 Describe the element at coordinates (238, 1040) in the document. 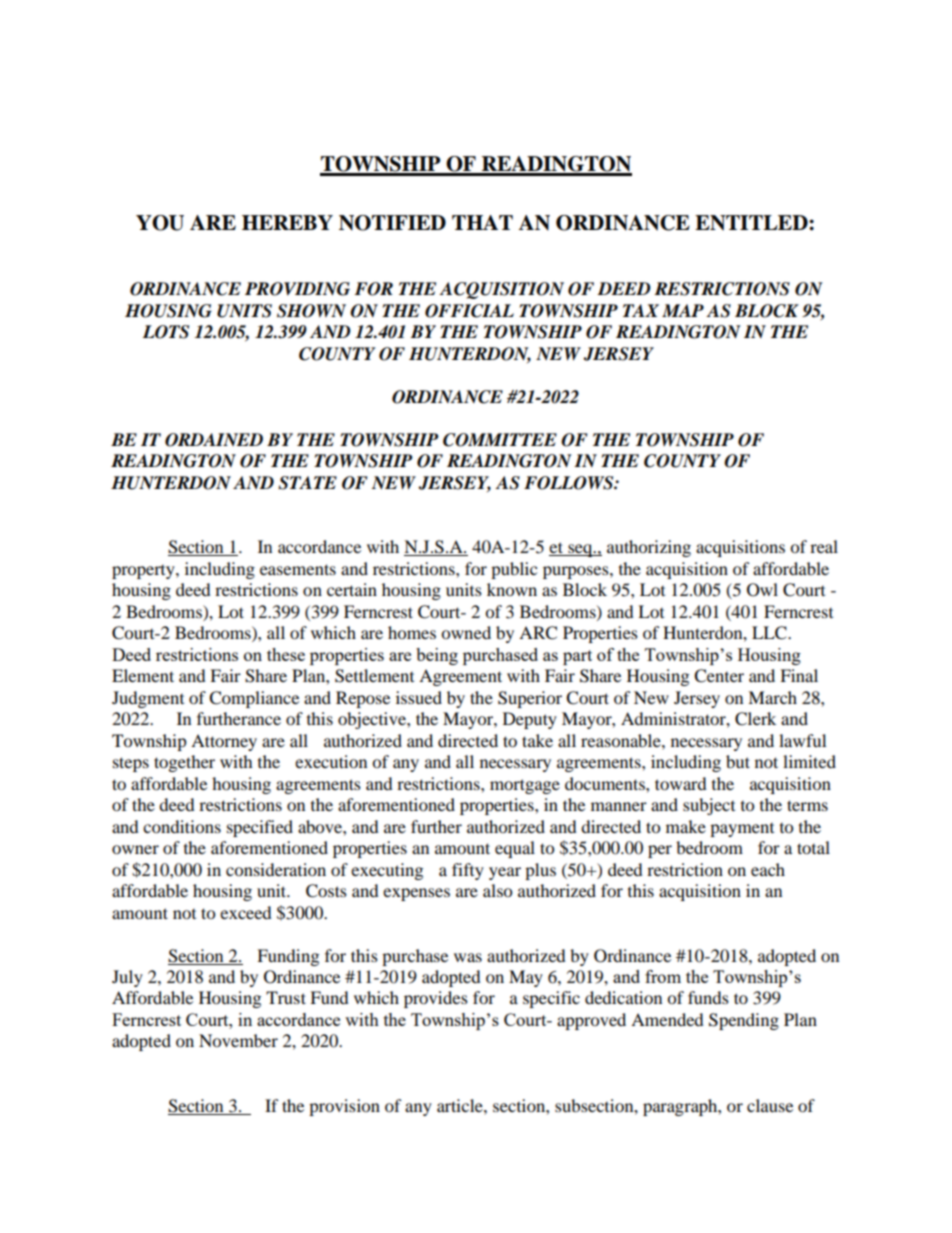

I see `November` at that location.
